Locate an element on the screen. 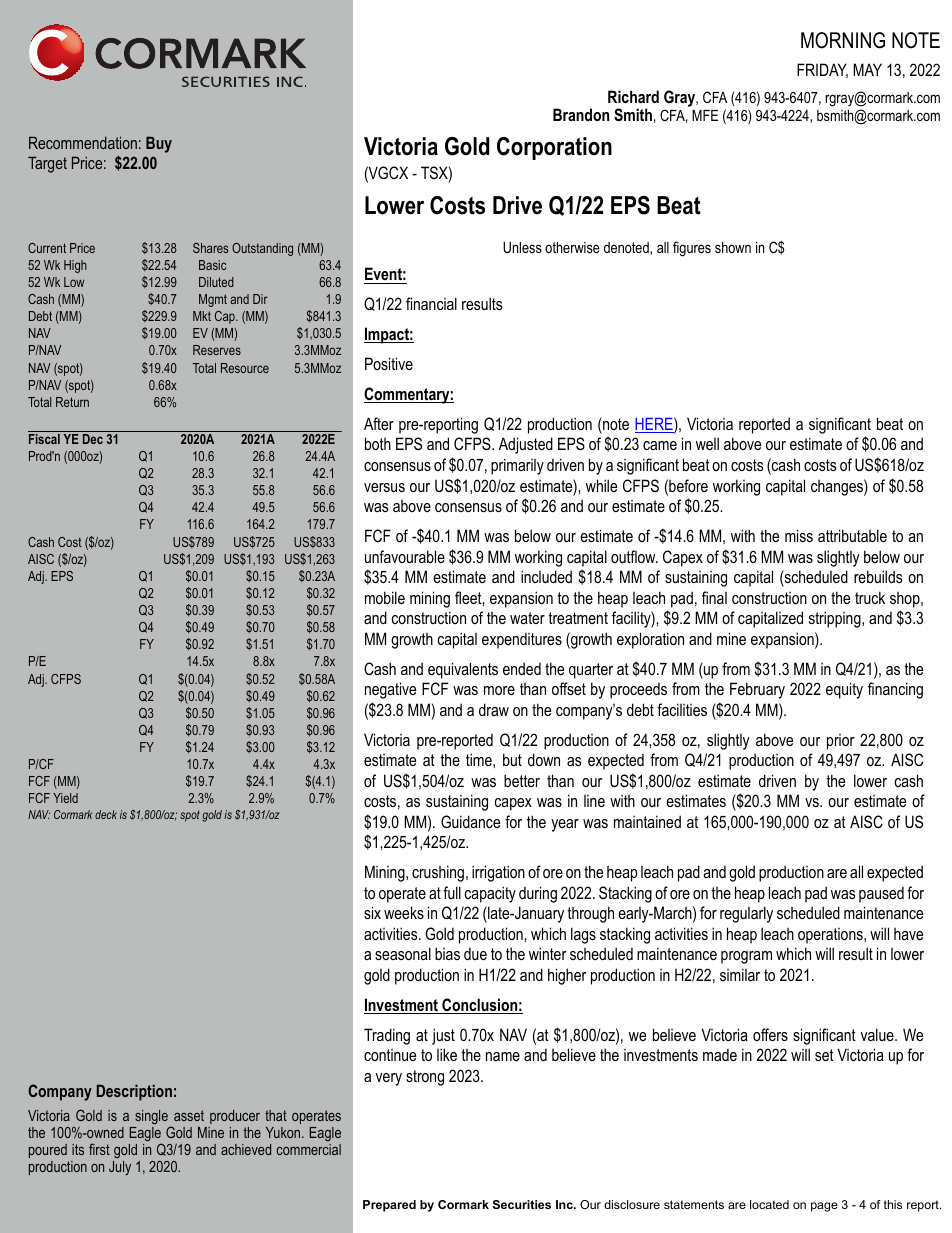 Image resolution: width=952 pixels, height=1233 pixels. Return is located at coordinates (72, 402).
